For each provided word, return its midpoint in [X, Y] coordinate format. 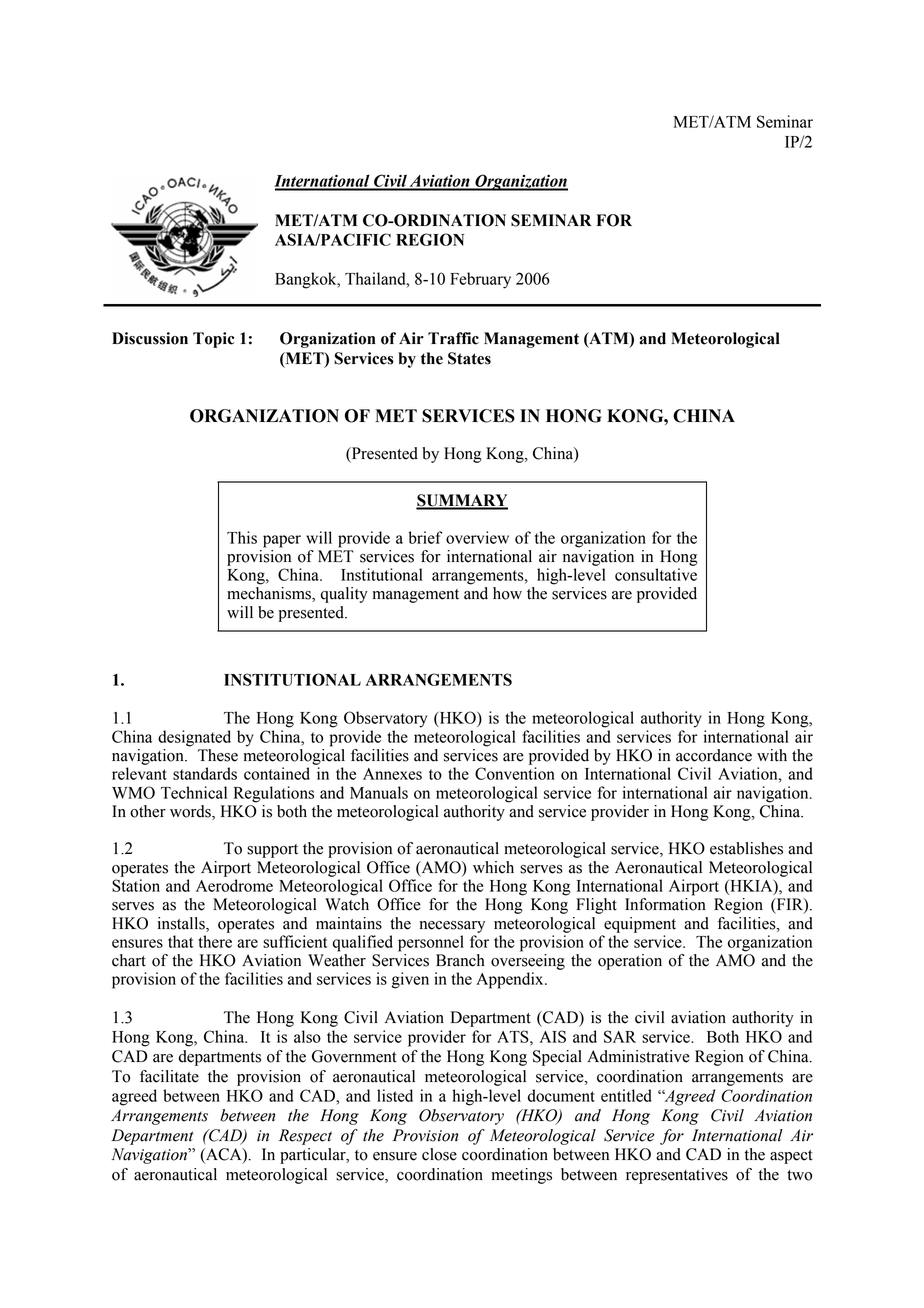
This [242, 537]
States [469, 358]
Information [665, 904]
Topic [213, 340]
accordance [714, 755]
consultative [656, 574]
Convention [515, 773]
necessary [452, 927]
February [480, 280]
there [215, 941]
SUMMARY [462, 501]
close [439, 1154]
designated [194, 738]
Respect [305, 1137]
